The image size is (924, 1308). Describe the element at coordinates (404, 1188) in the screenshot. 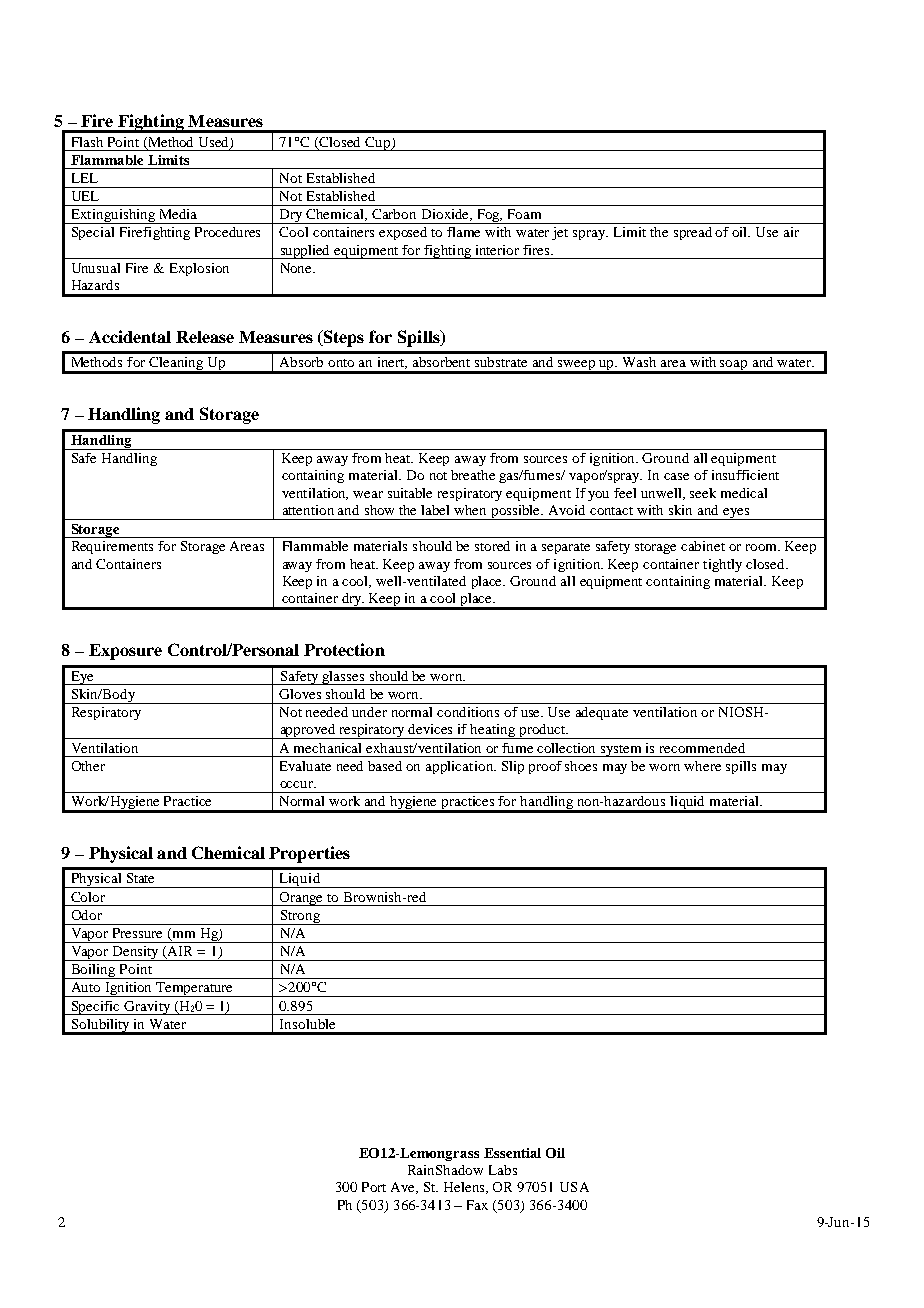

I see `Ave` at that location.
